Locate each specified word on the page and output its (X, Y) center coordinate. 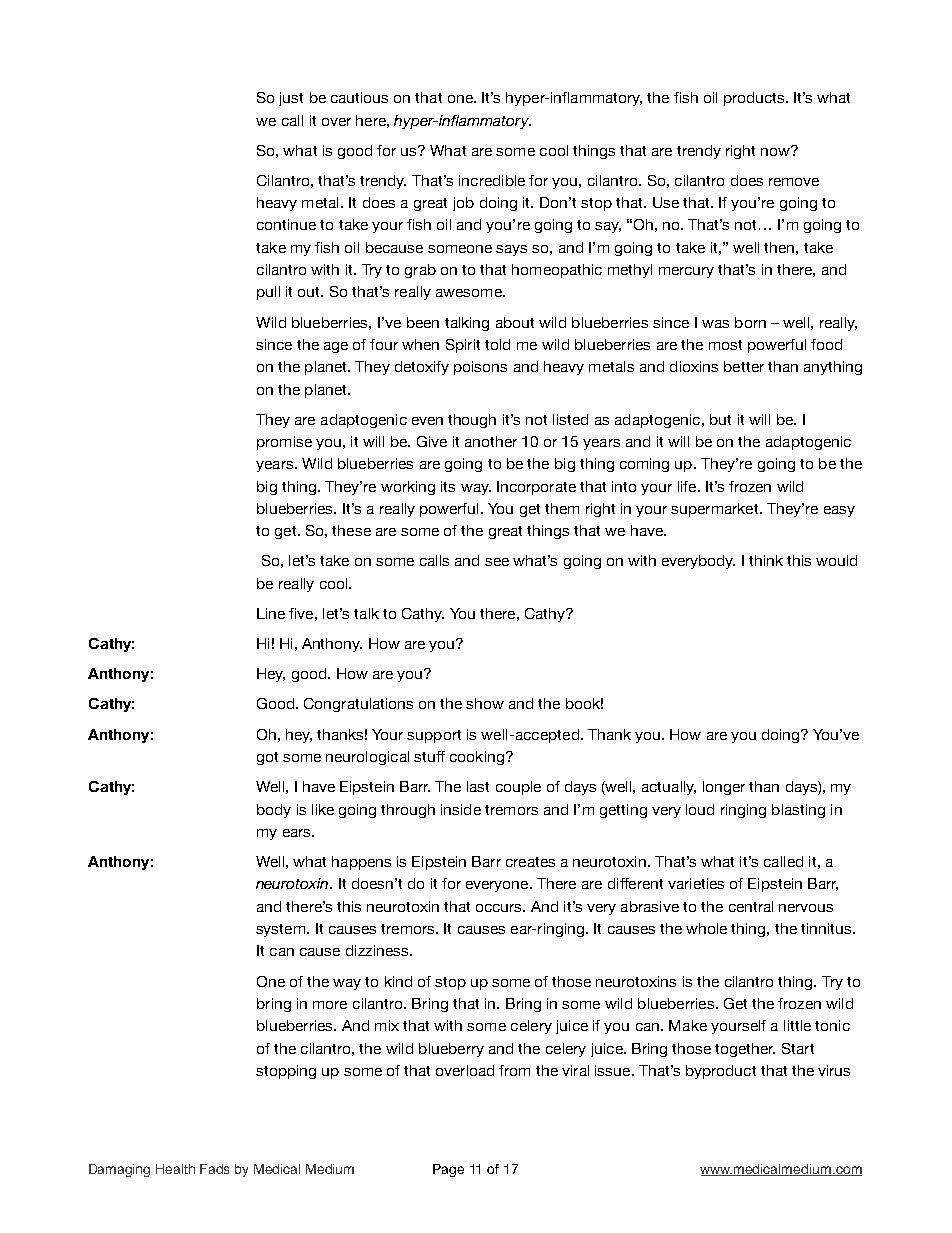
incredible (492, 180)
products (755, 99)
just (291, 99)
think (766, 560)
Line (271, 613)
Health (175, 1169)
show (485, 703)
